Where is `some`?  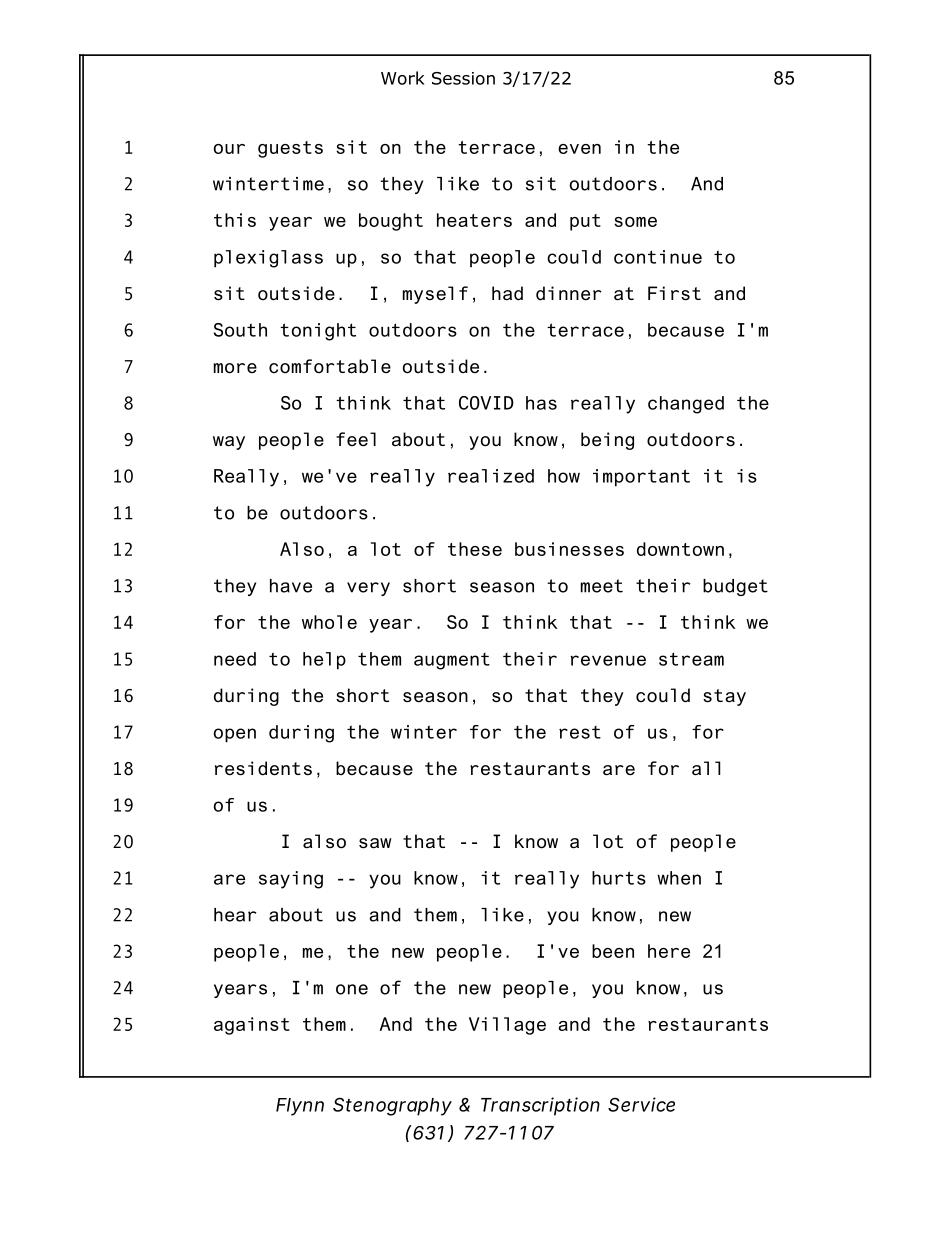 some is located at coordinates (635, 222).
